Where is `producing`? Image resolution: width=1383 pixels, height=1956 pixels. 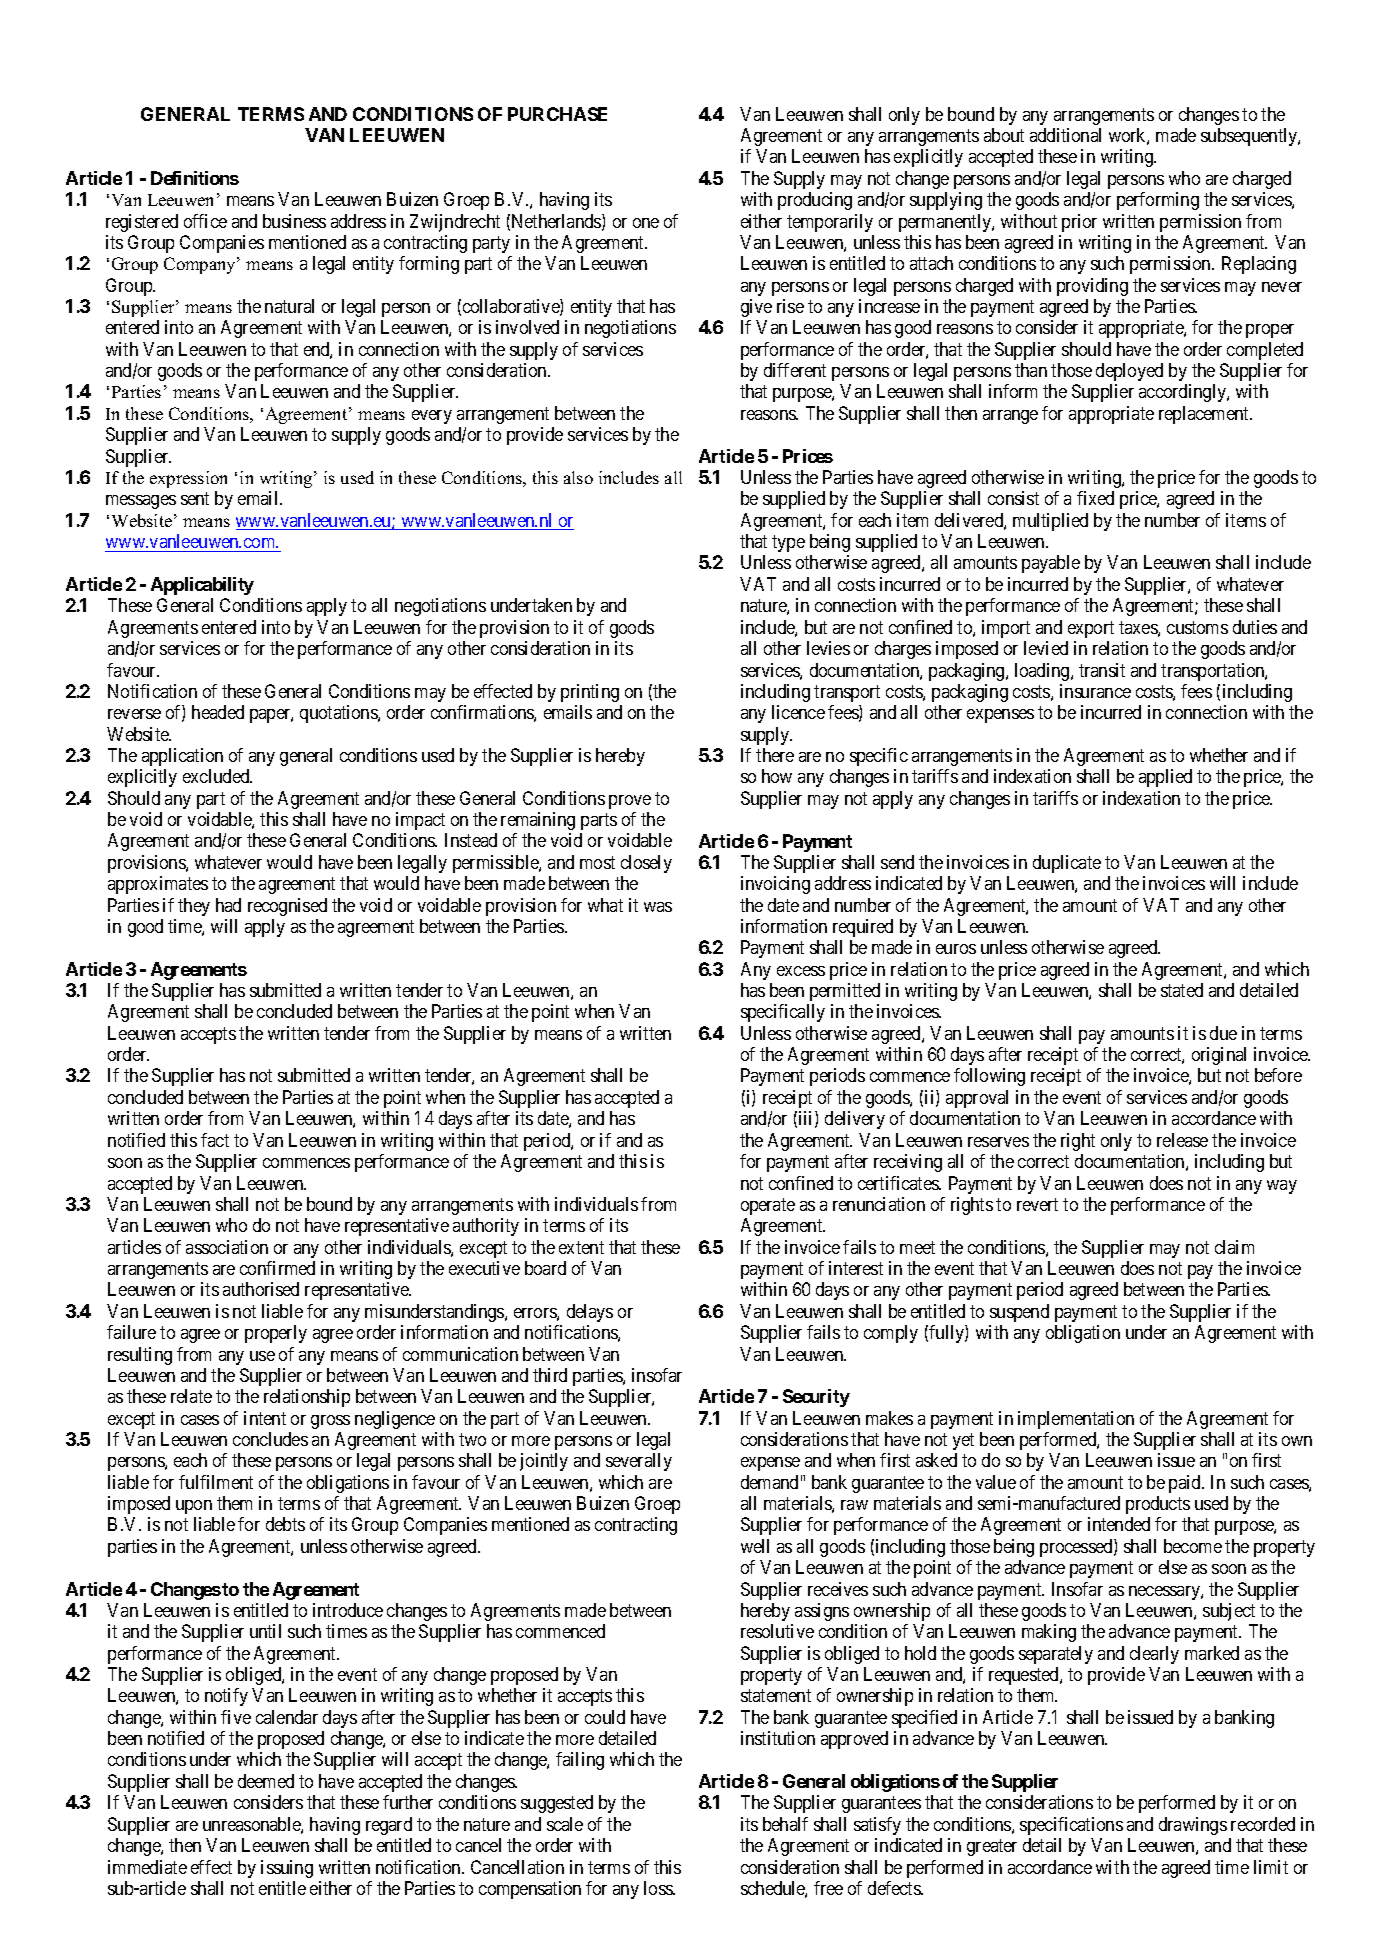
producing is located at coordinates (815, 201).
